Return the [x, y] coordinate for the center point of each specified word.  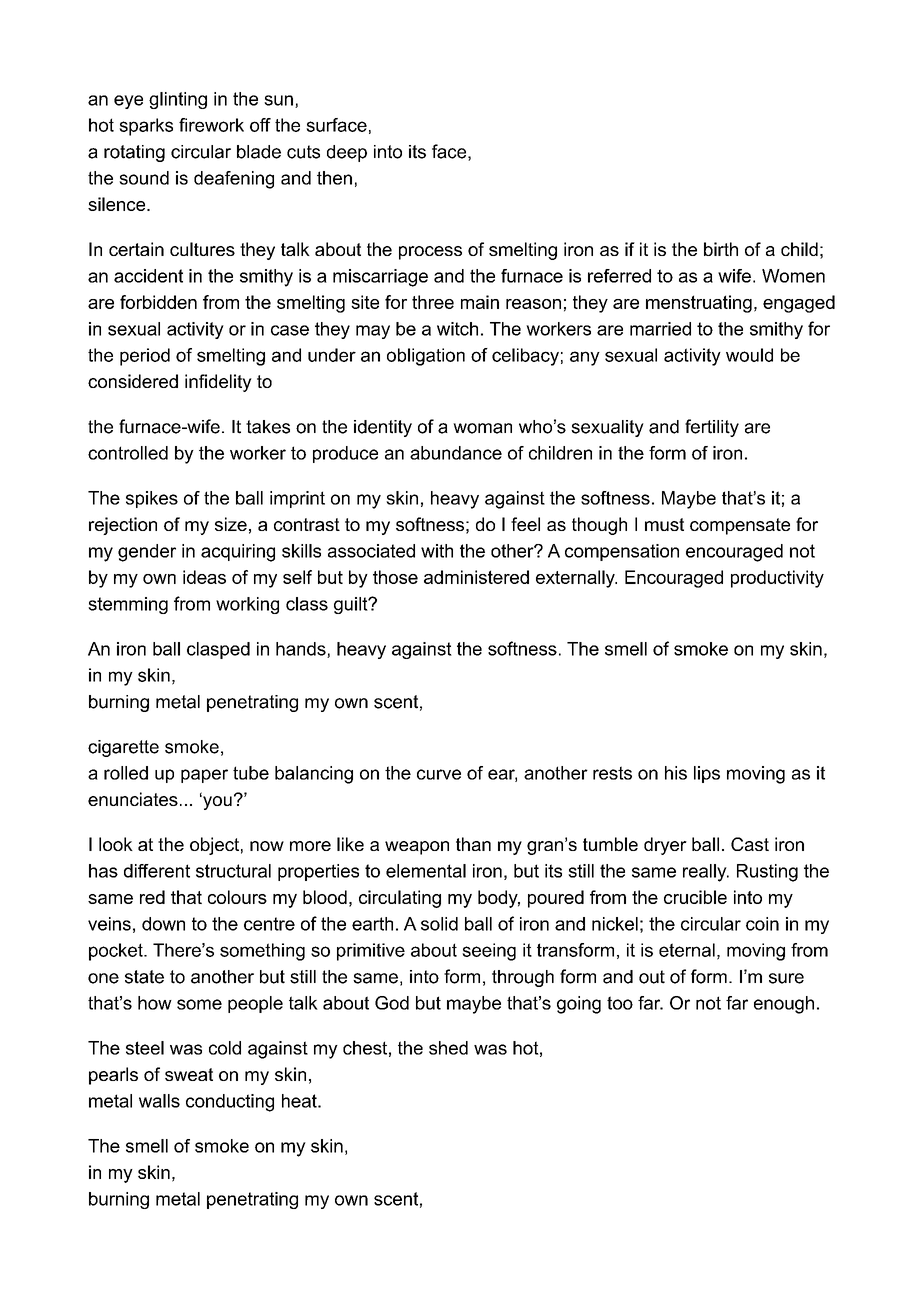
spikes [152, 499]
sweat [189, 1074]
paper [204, 776]
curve [439, 774]
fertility [712, 428]
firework [211, 125]
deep [347, 153]
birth [721, 249]
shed [448, 1048]
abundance [456, 453]
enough [784, 1005]
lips [707, 774]
